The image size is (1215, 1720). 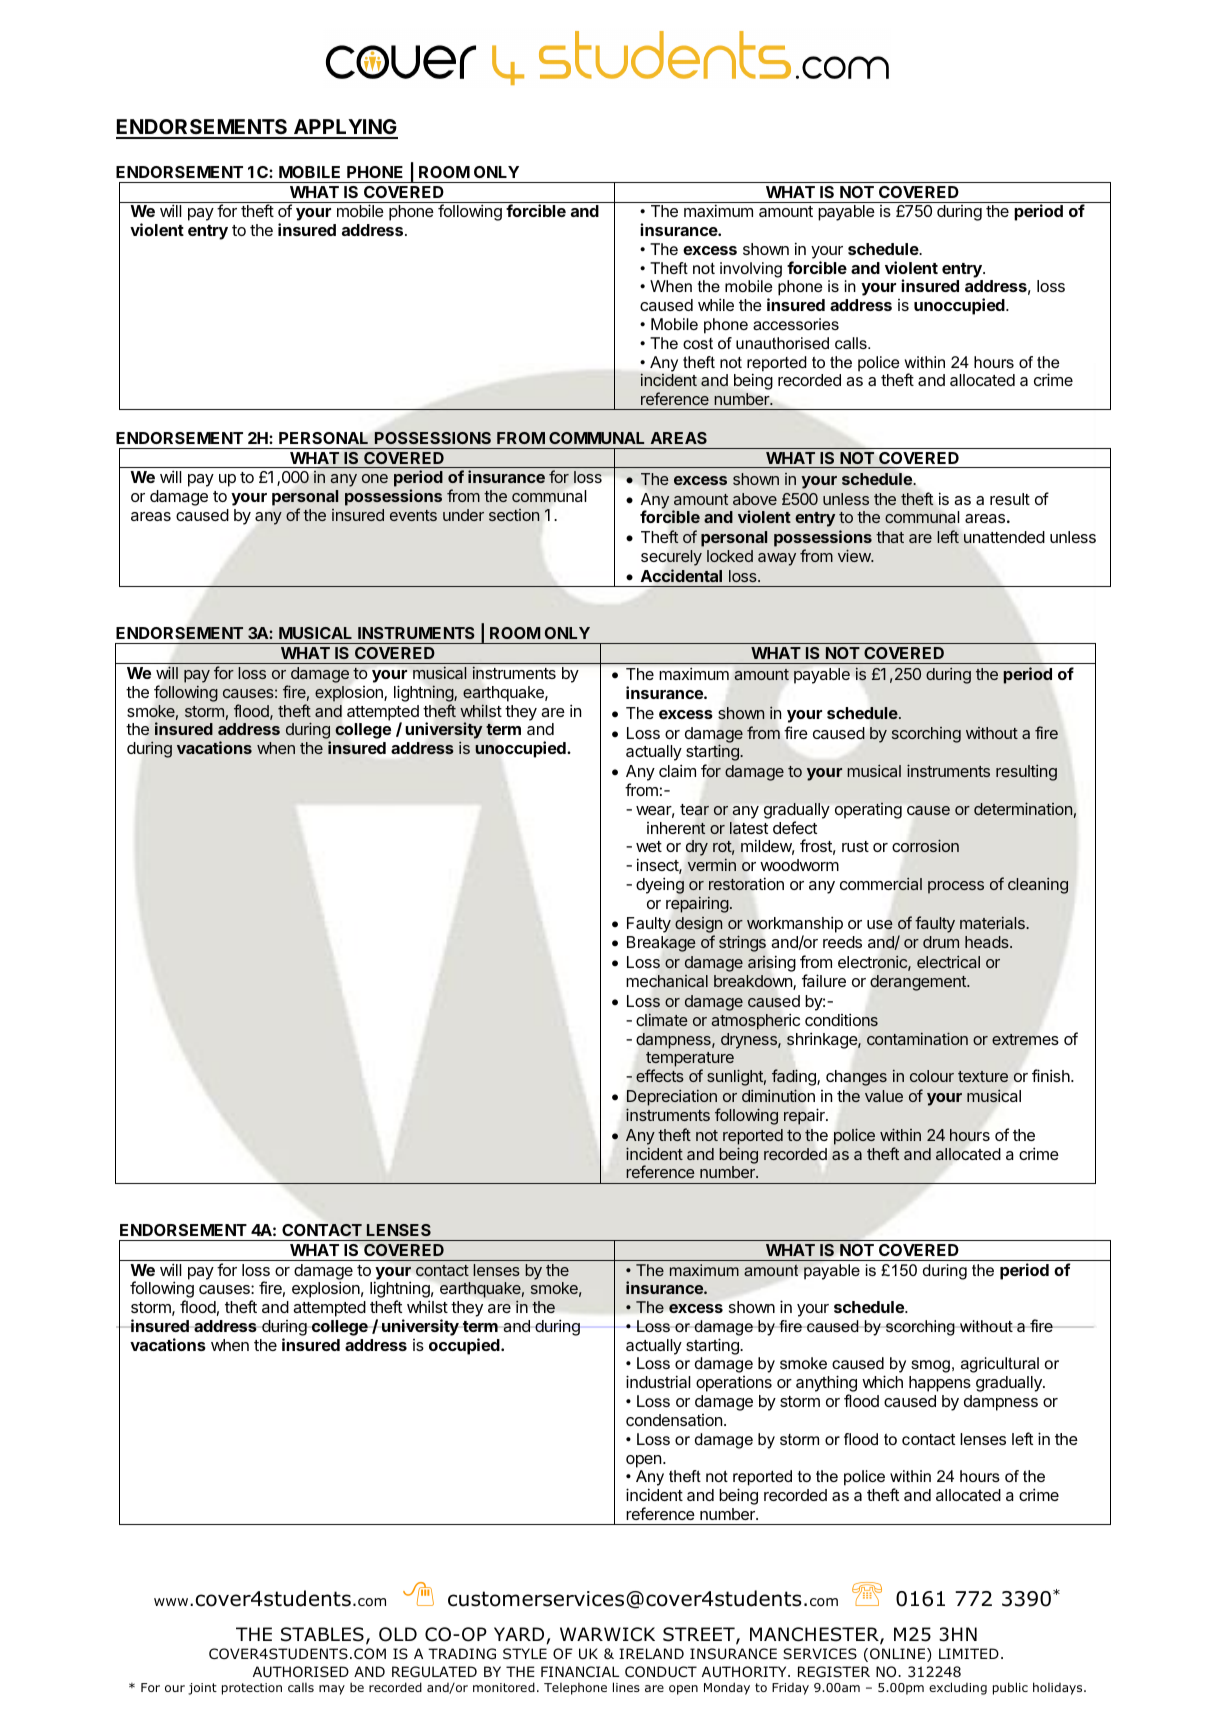 What do you see at coordinates (660, 1075) in the screenshot?
I see `effects` at bounding box center [660, 1075].
